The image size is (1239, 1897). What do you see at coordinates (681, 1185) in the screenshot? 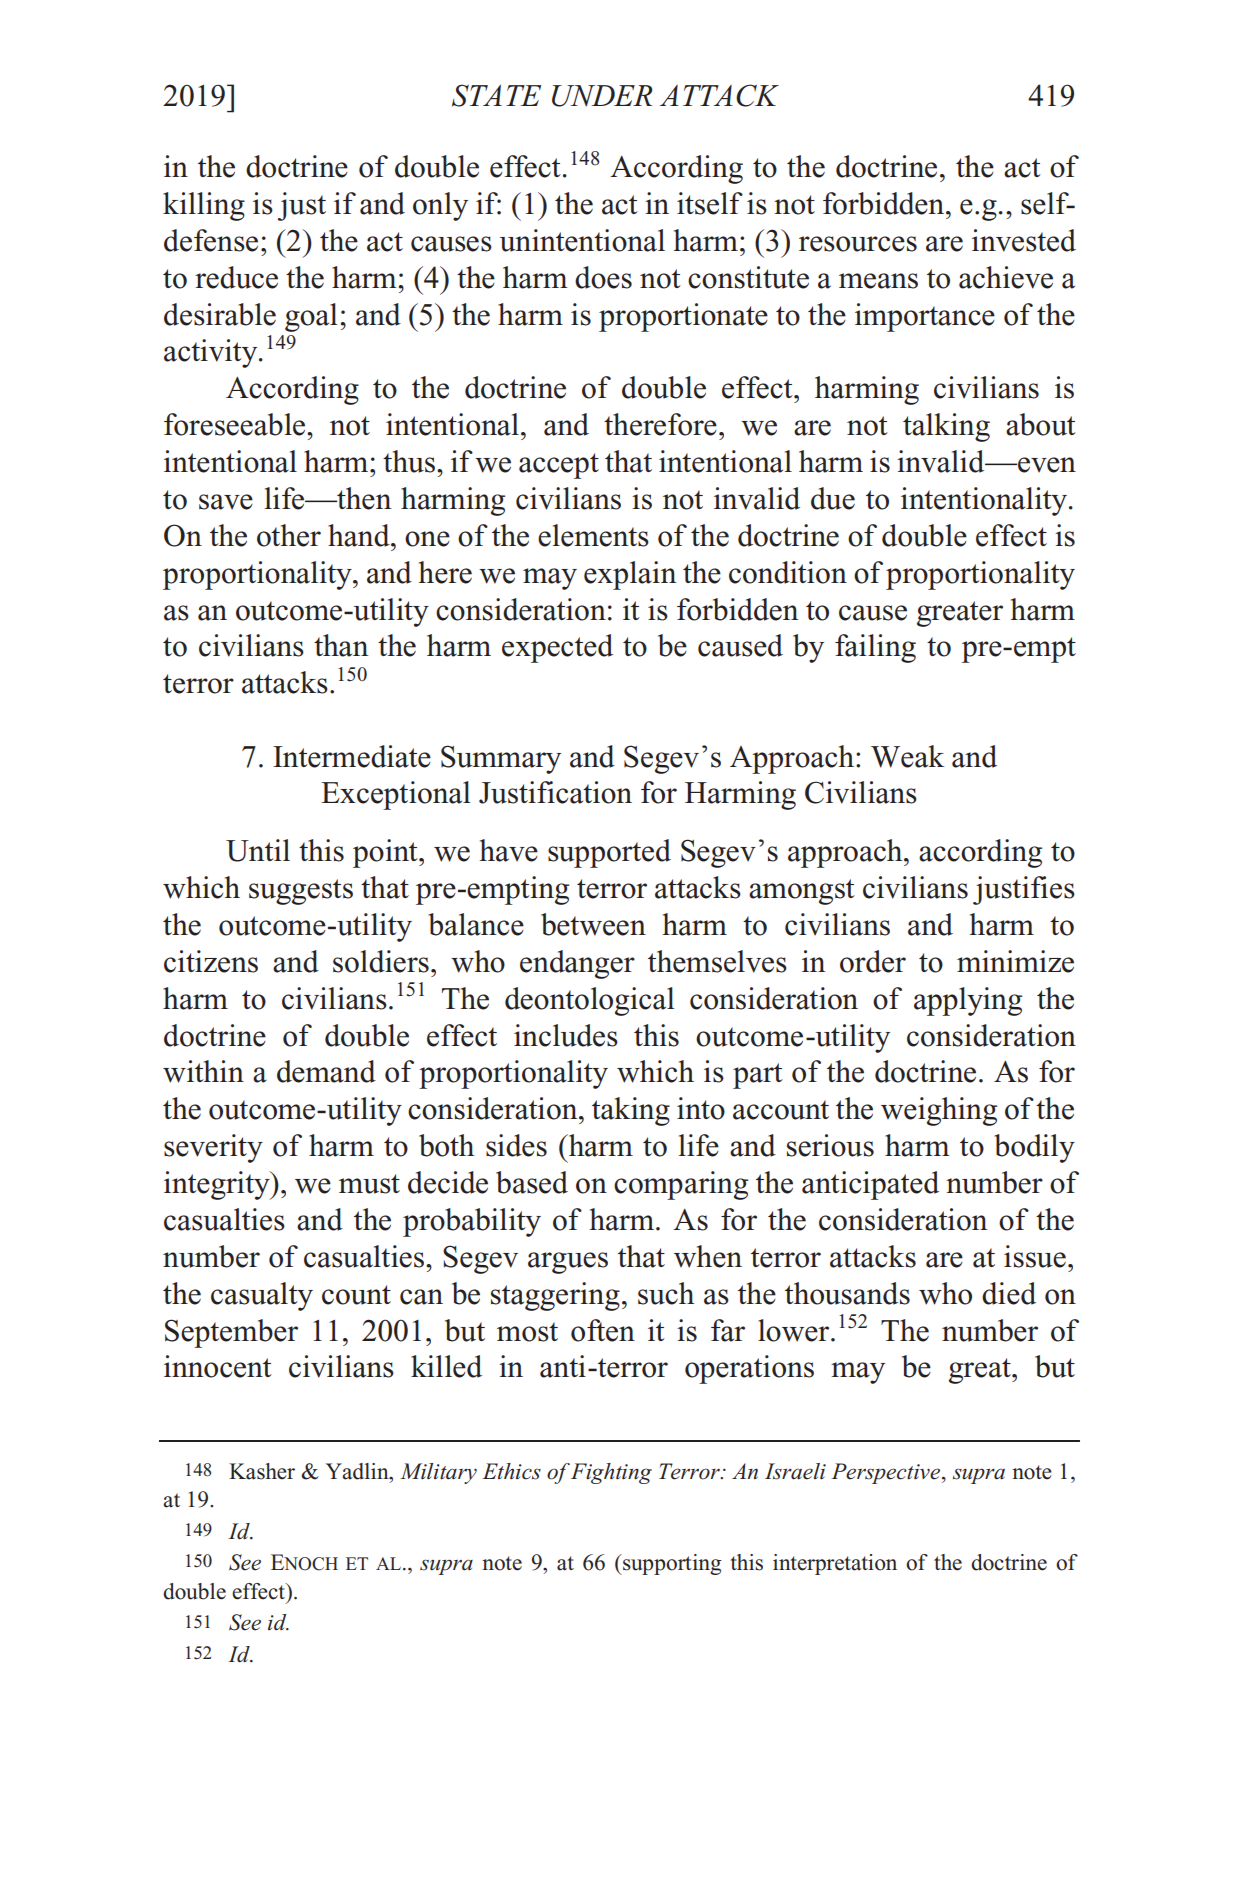
I see `comparing` at bounding box center [681, 1185].
